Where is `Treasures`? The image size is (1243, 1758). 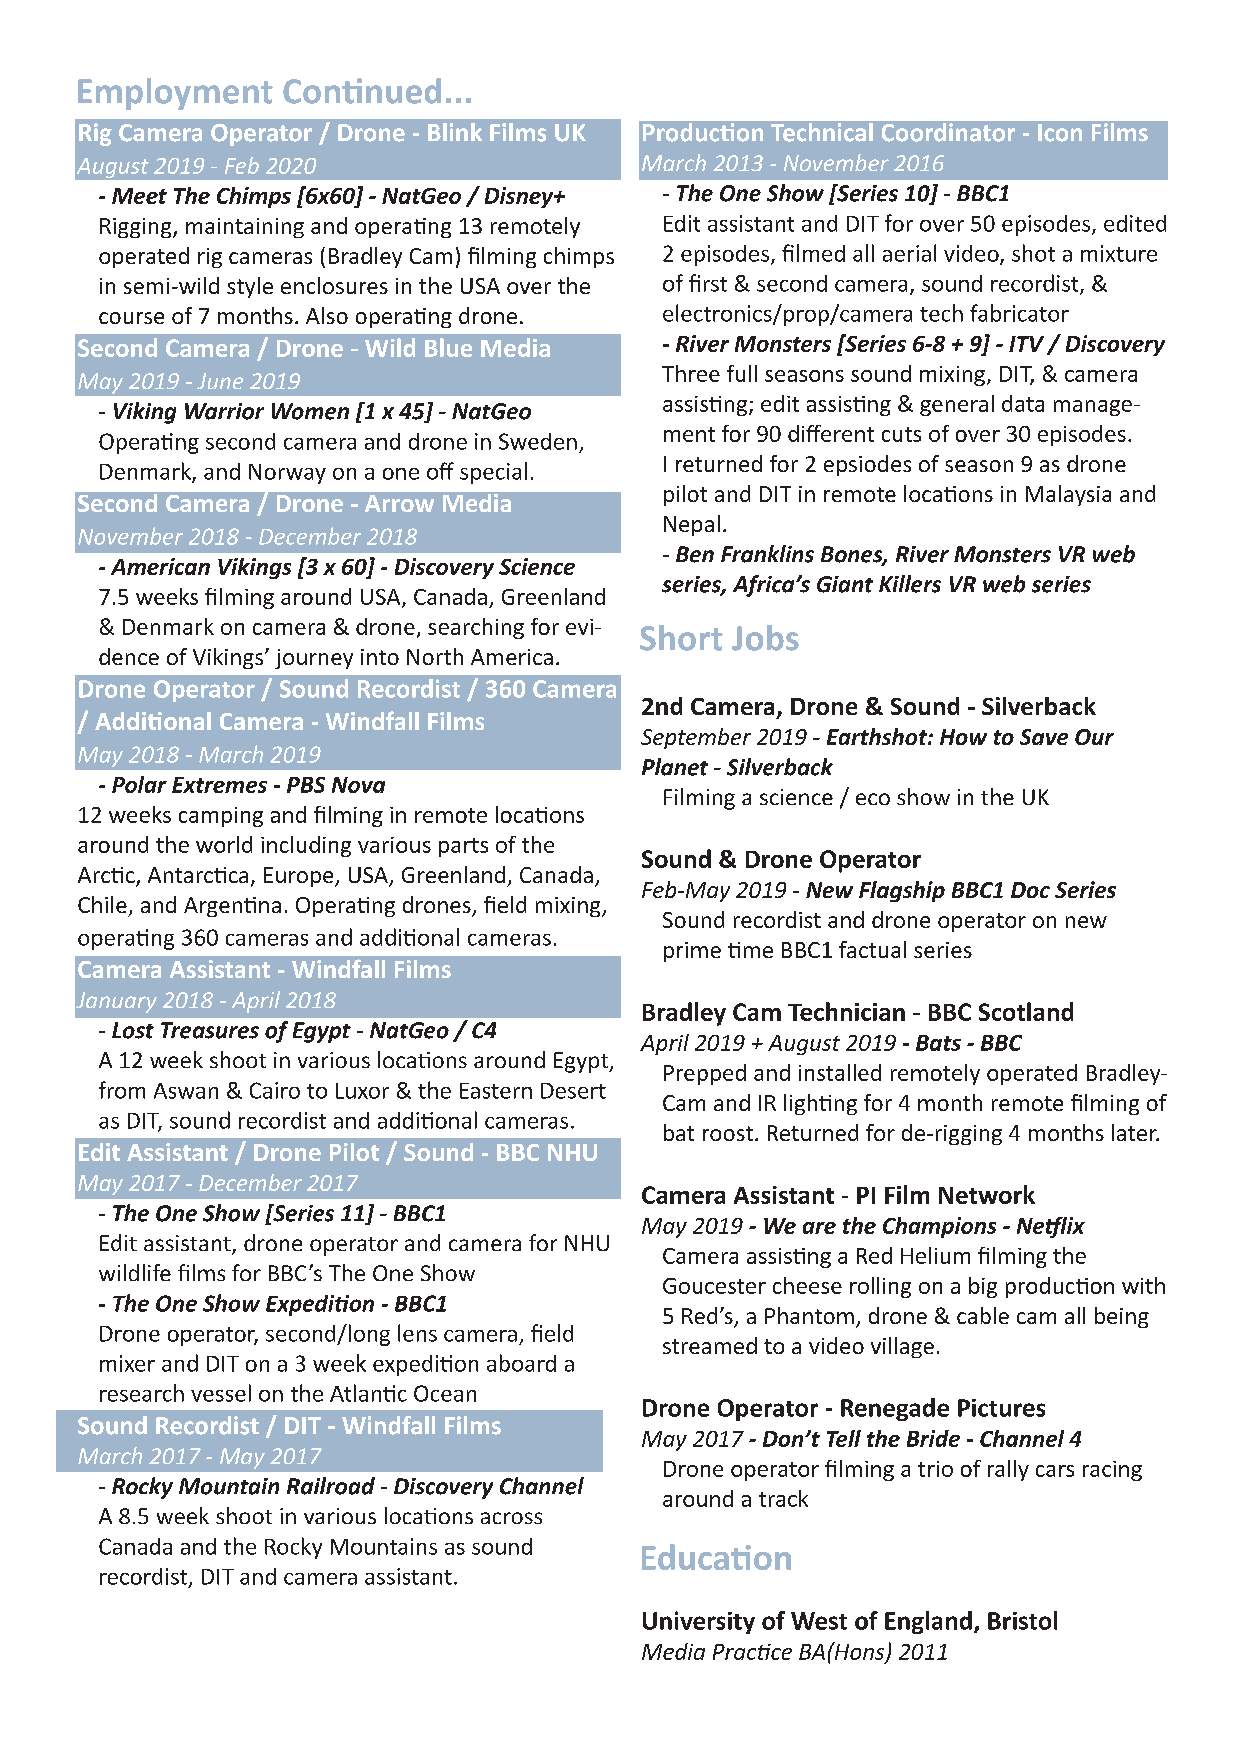
Treasures is located at coordinates (210, 1030).
